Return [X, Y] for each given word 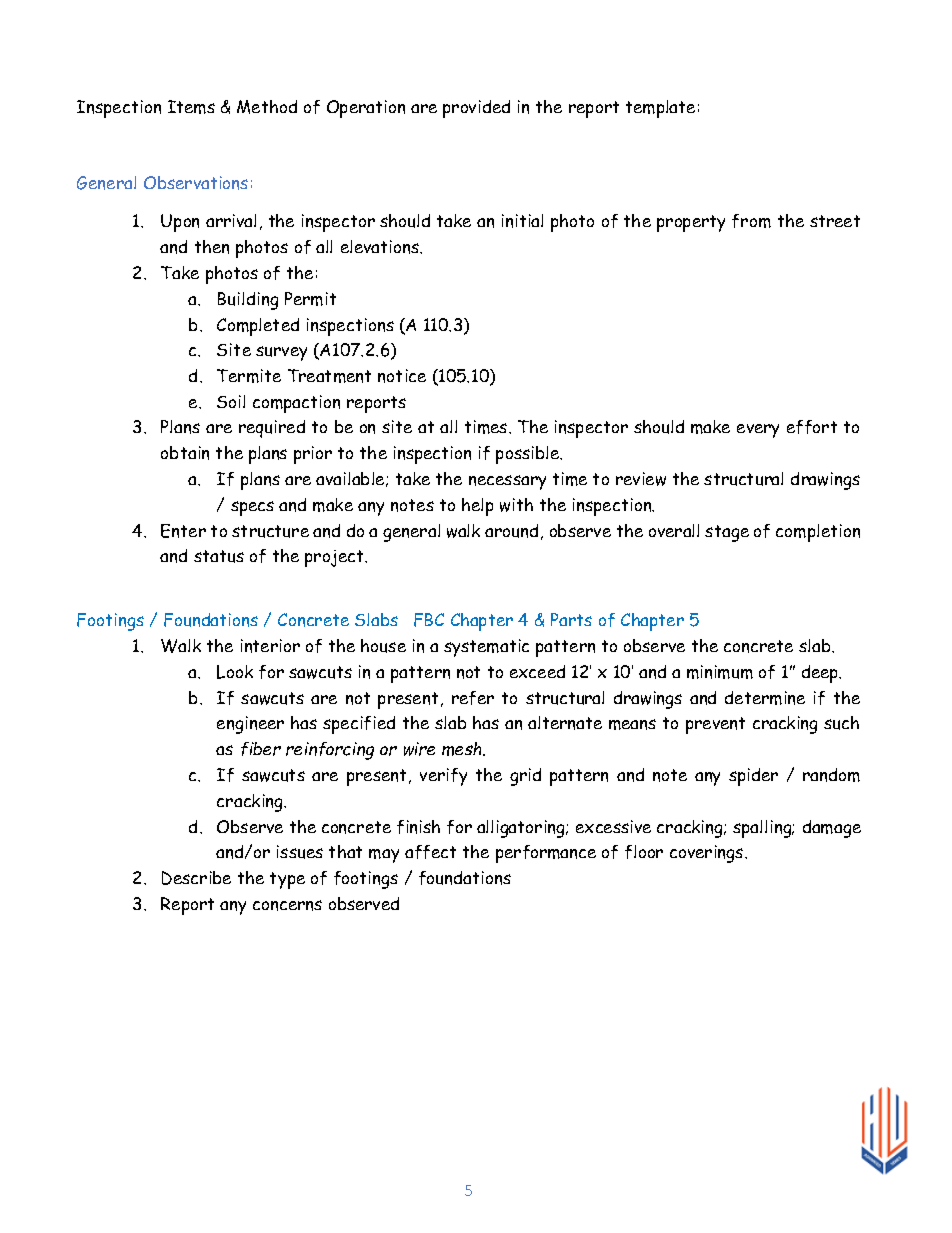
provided [476, 109]
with [516, 505]
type [287, 880]
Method [267, 107]
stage [727, 533]
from [751, 221]
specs [252, 508]
